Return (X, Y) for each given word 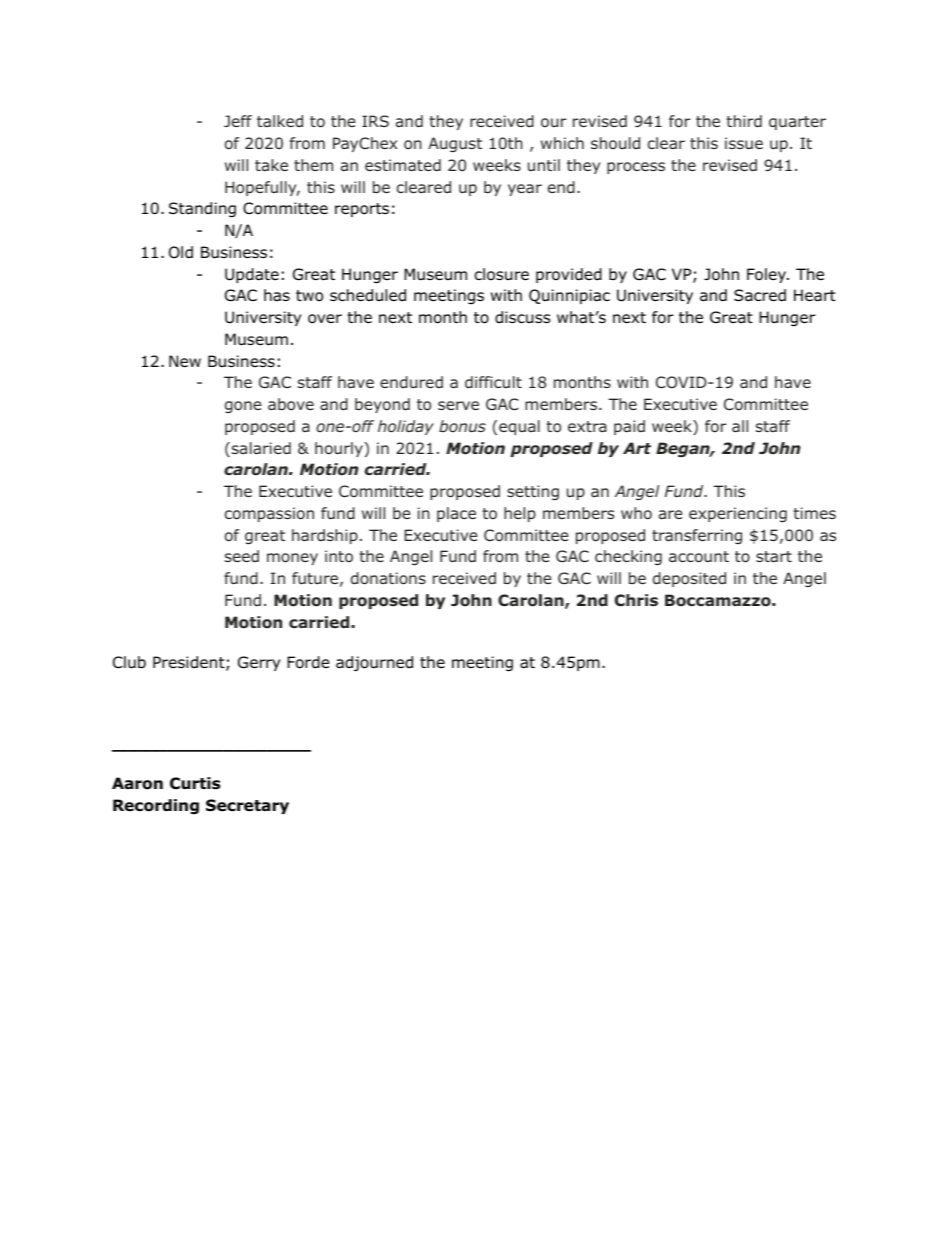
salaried (260, 449)
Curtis (195, 783)
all (740, 426)
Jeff (238, 121)
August (455, 144)
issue (744, 143)
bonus (462, 426)
